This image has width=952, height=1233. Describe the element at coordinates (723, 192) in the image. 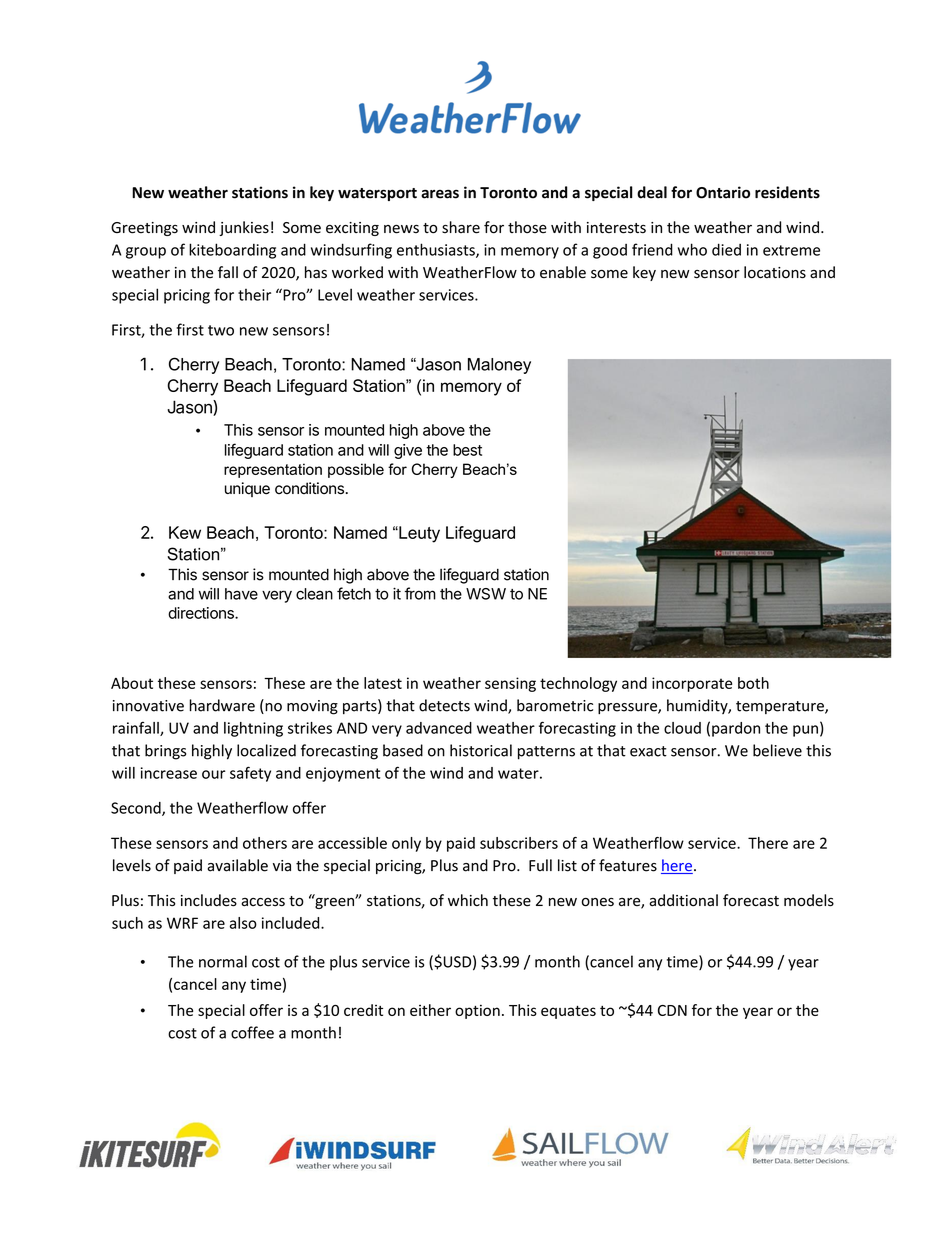

I see `Ontario` at that location.
